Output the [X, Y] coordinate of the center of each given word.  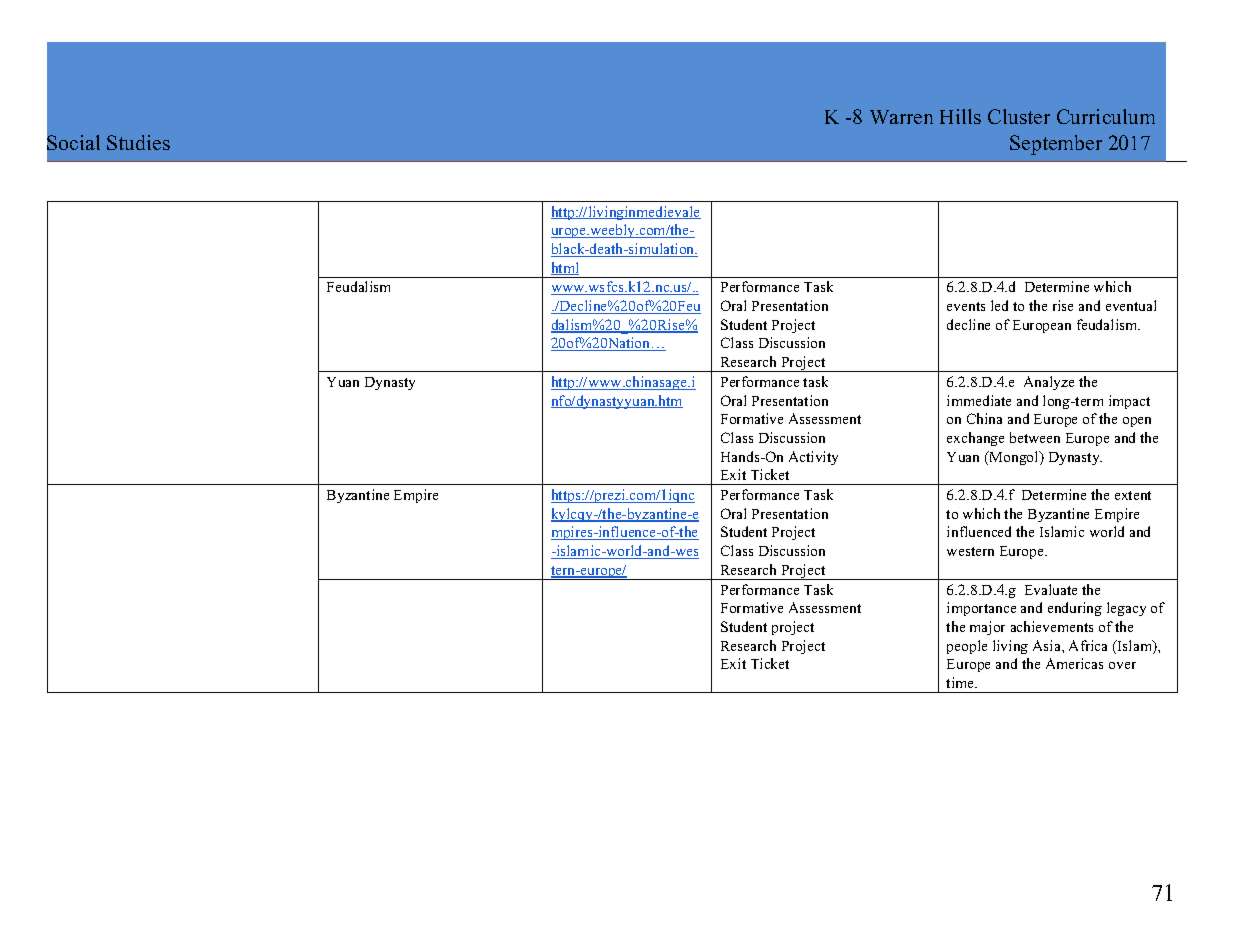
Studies [138, 142]
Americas [1074, 663]
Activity [813, 458]
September [1056, 145]
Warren [901, 117]
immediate [979, 400]
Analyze [1049, 383]
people [967, 647]
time [961, 682]
